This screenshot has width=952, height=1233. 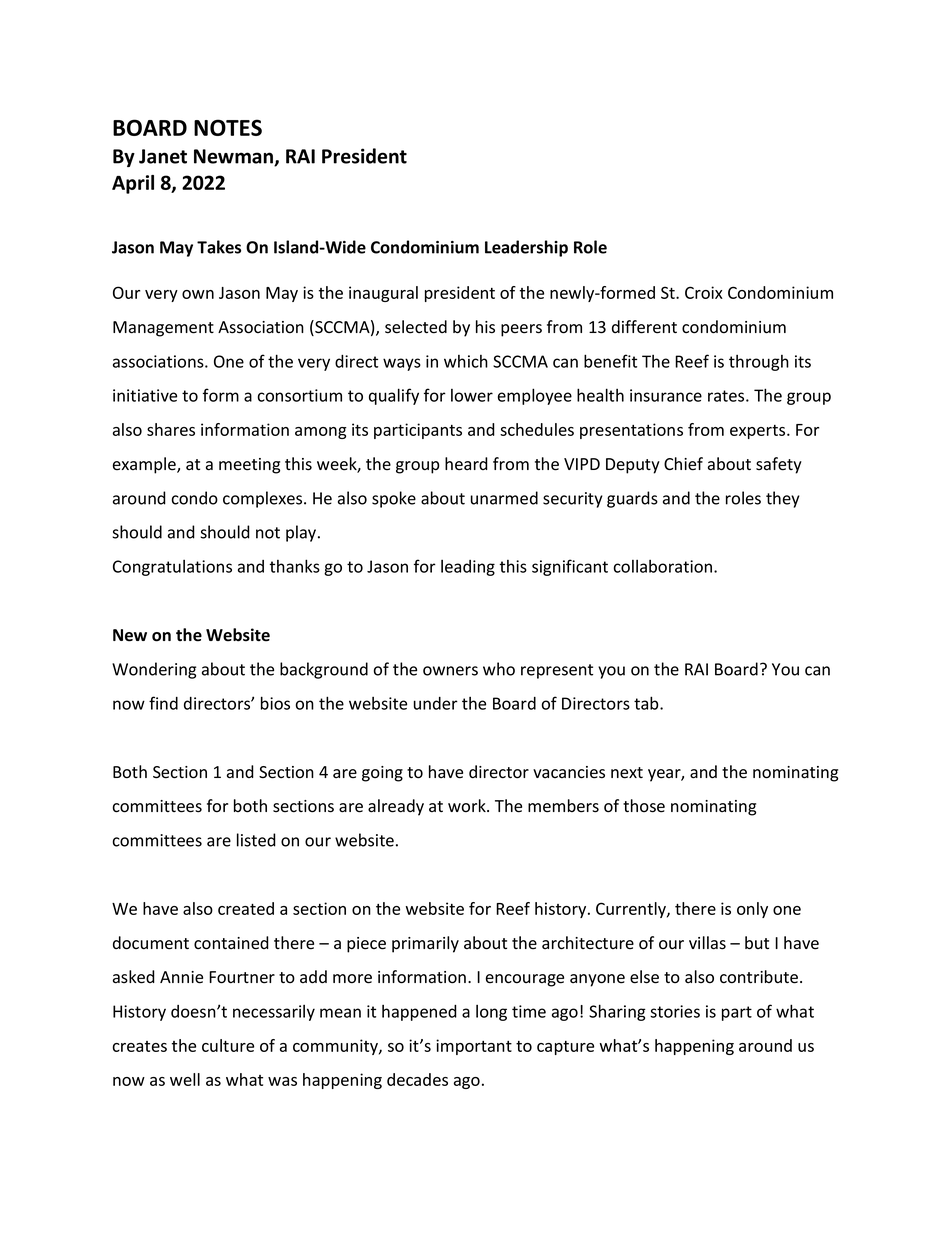 I want to click on Leadership, so click(x=526, y=248).
